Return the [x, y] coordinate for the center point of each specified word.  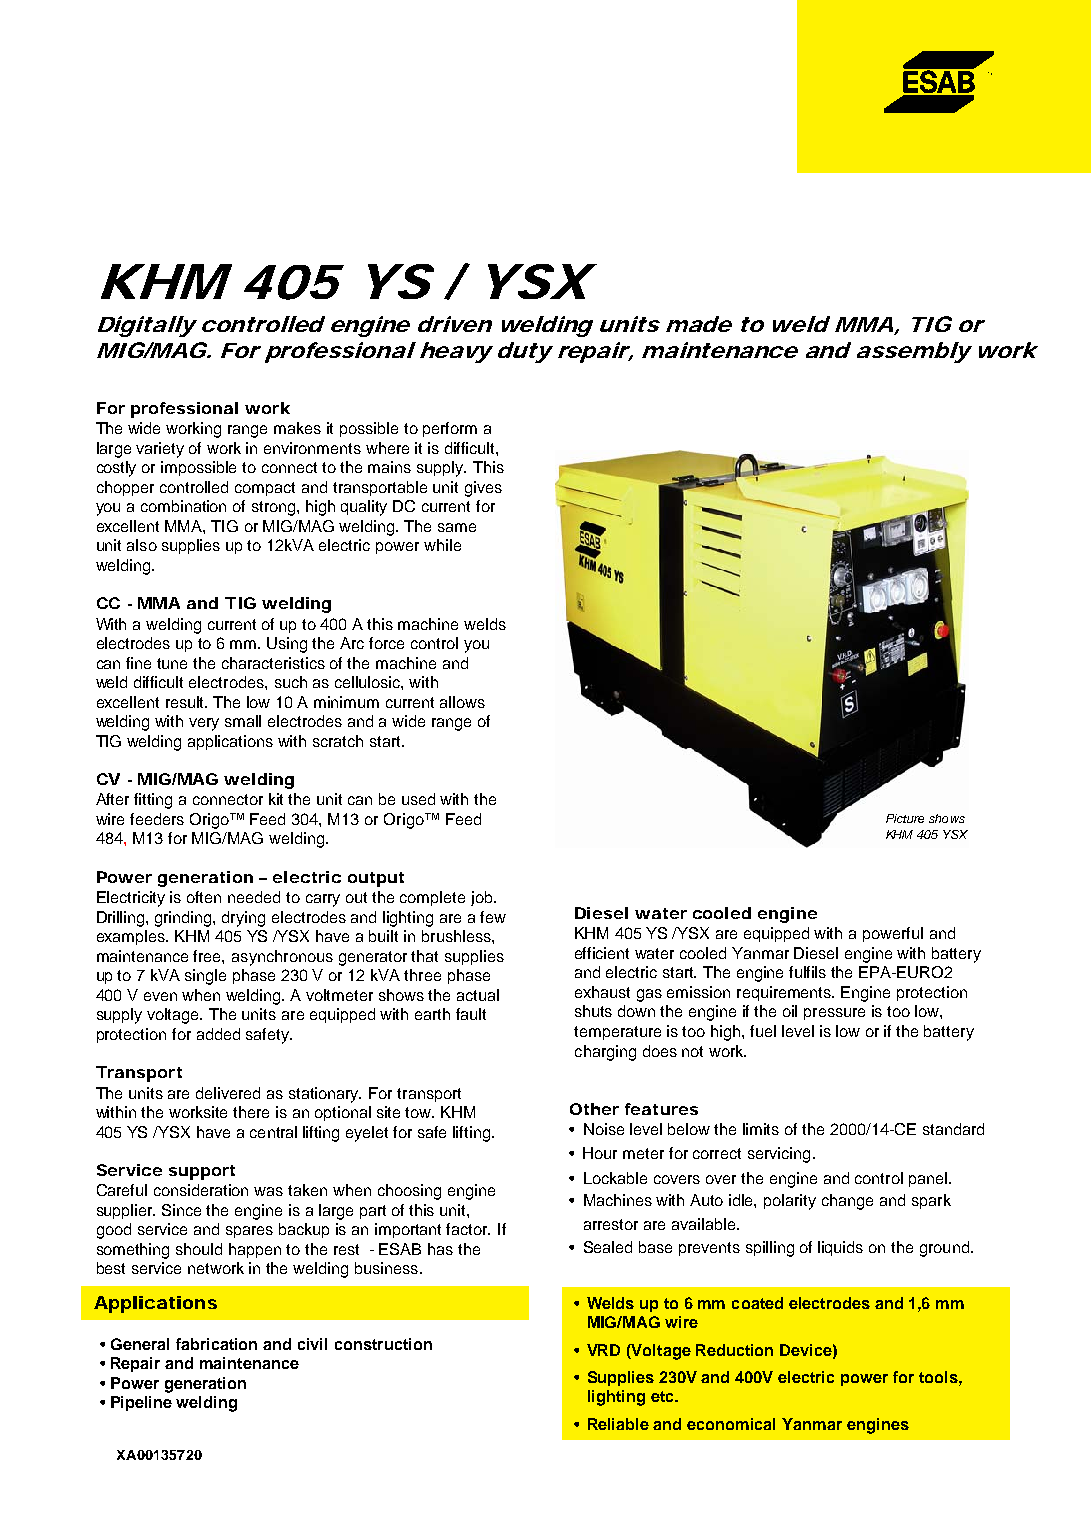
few [493, 917]
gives [483, 489]
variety [160, 450]
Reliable [618, 1424]
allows [462, 702]
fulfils [807, 972]
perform [450, 429]
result [186, 702]
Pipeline [141, 1403]
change [847, 1202]
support [202, 1172]
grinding [184, 919]
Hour [600, 1153]
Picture [905, 818]
